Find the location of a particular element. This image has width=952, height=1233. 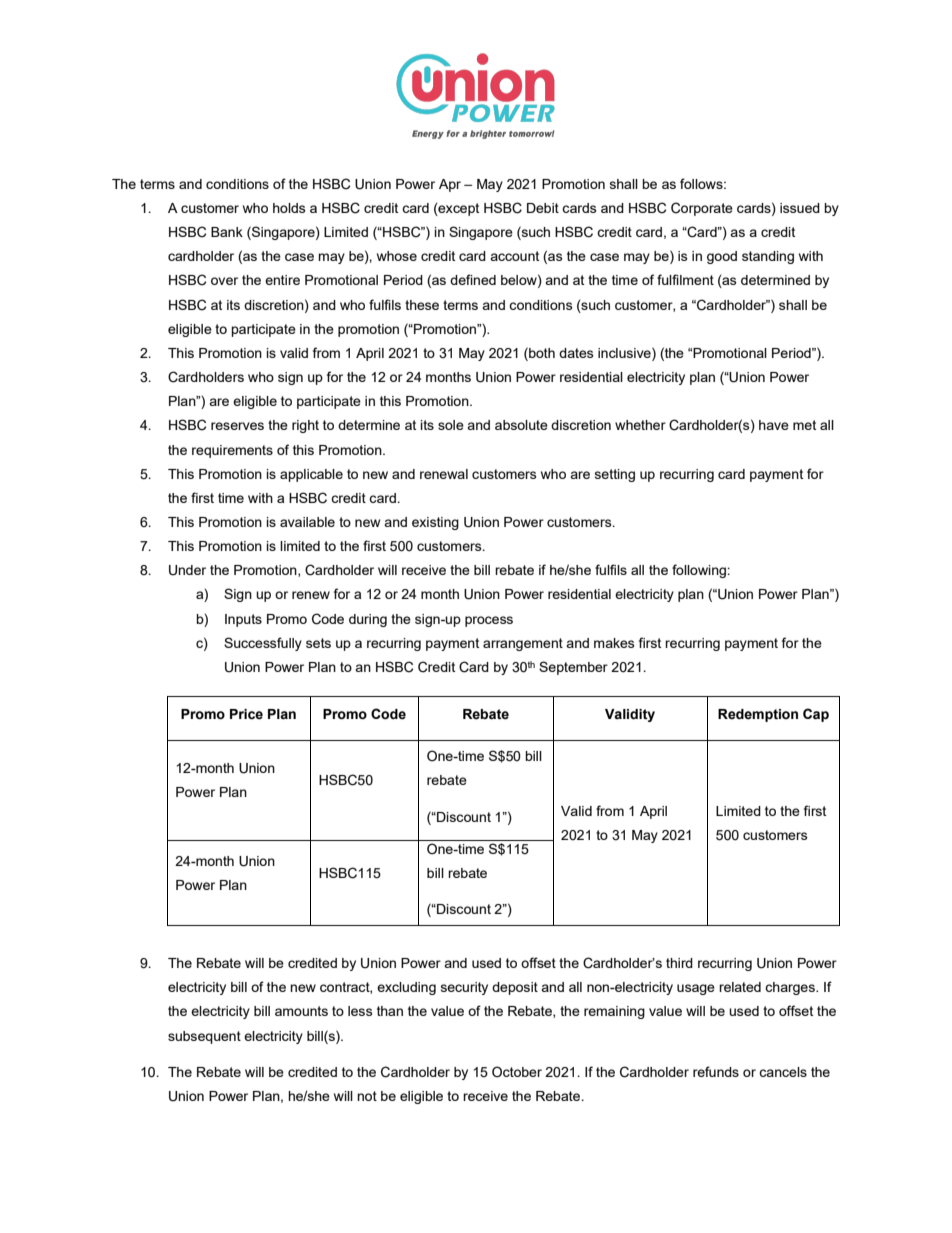

subsequent is located at coordinates (204, 1037).
